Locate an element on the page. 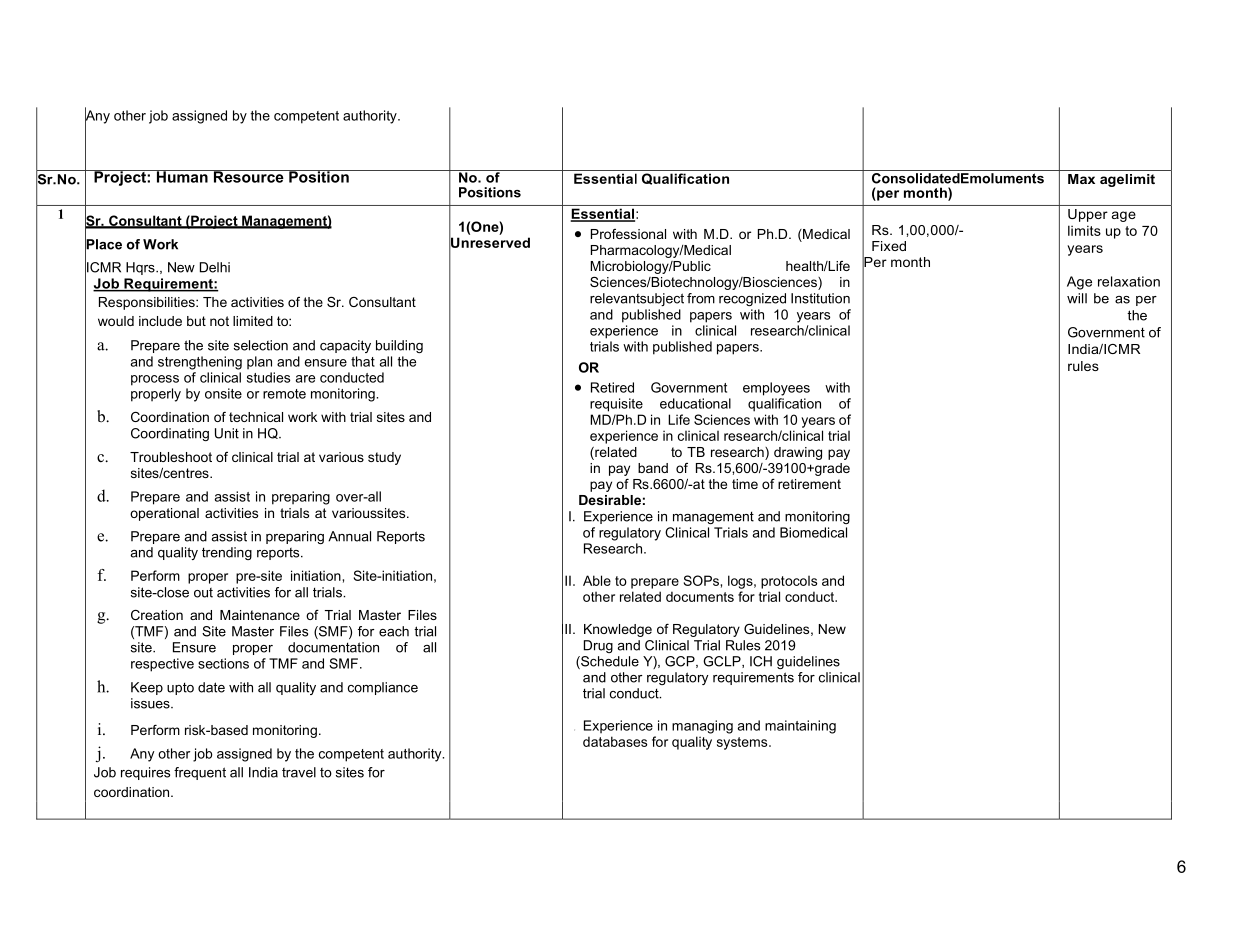 This page has height=952, width=1233. Retired is located at coordinates (612, 387).
